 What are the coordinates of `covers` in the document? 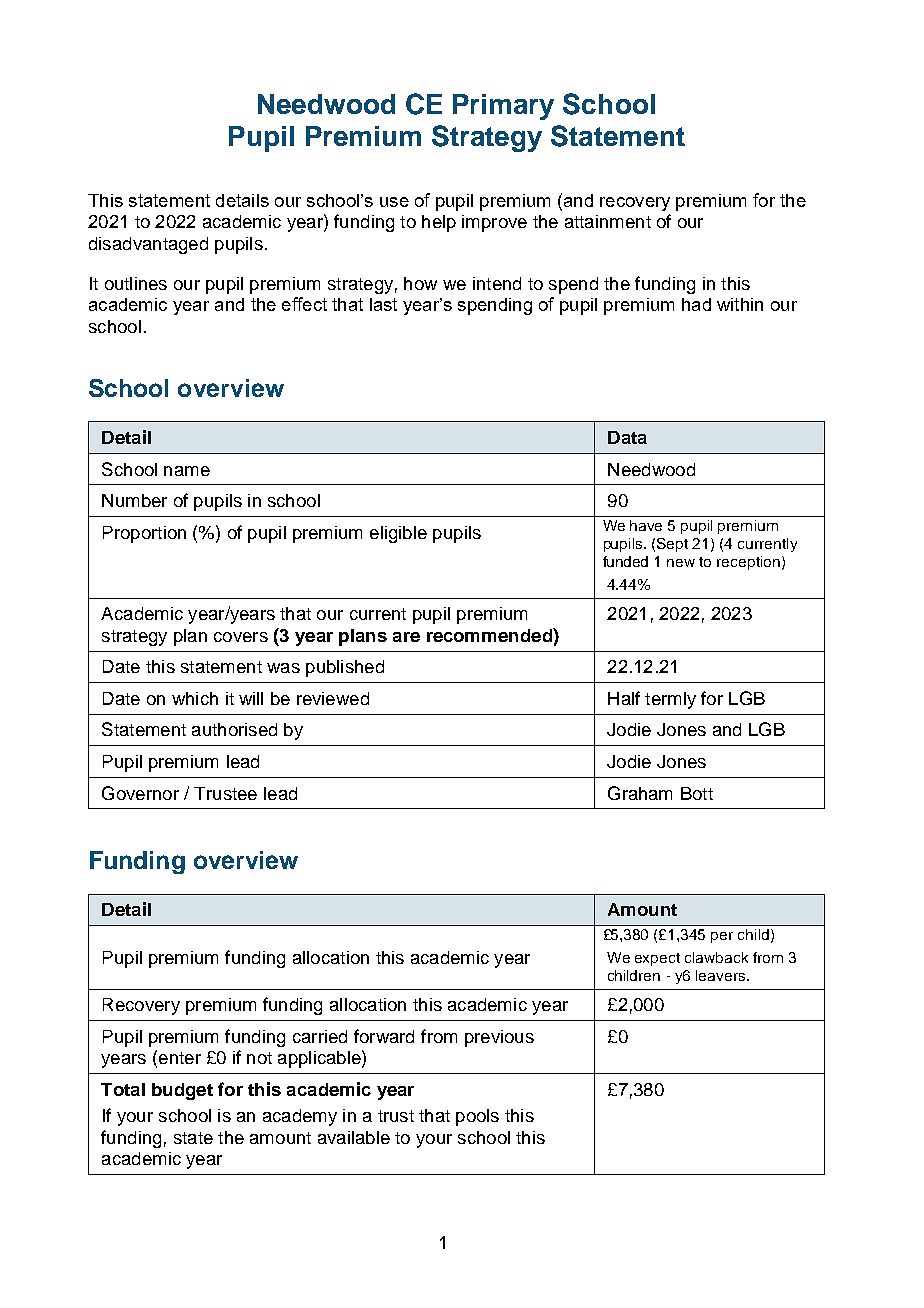 It's located at (241, 637).
